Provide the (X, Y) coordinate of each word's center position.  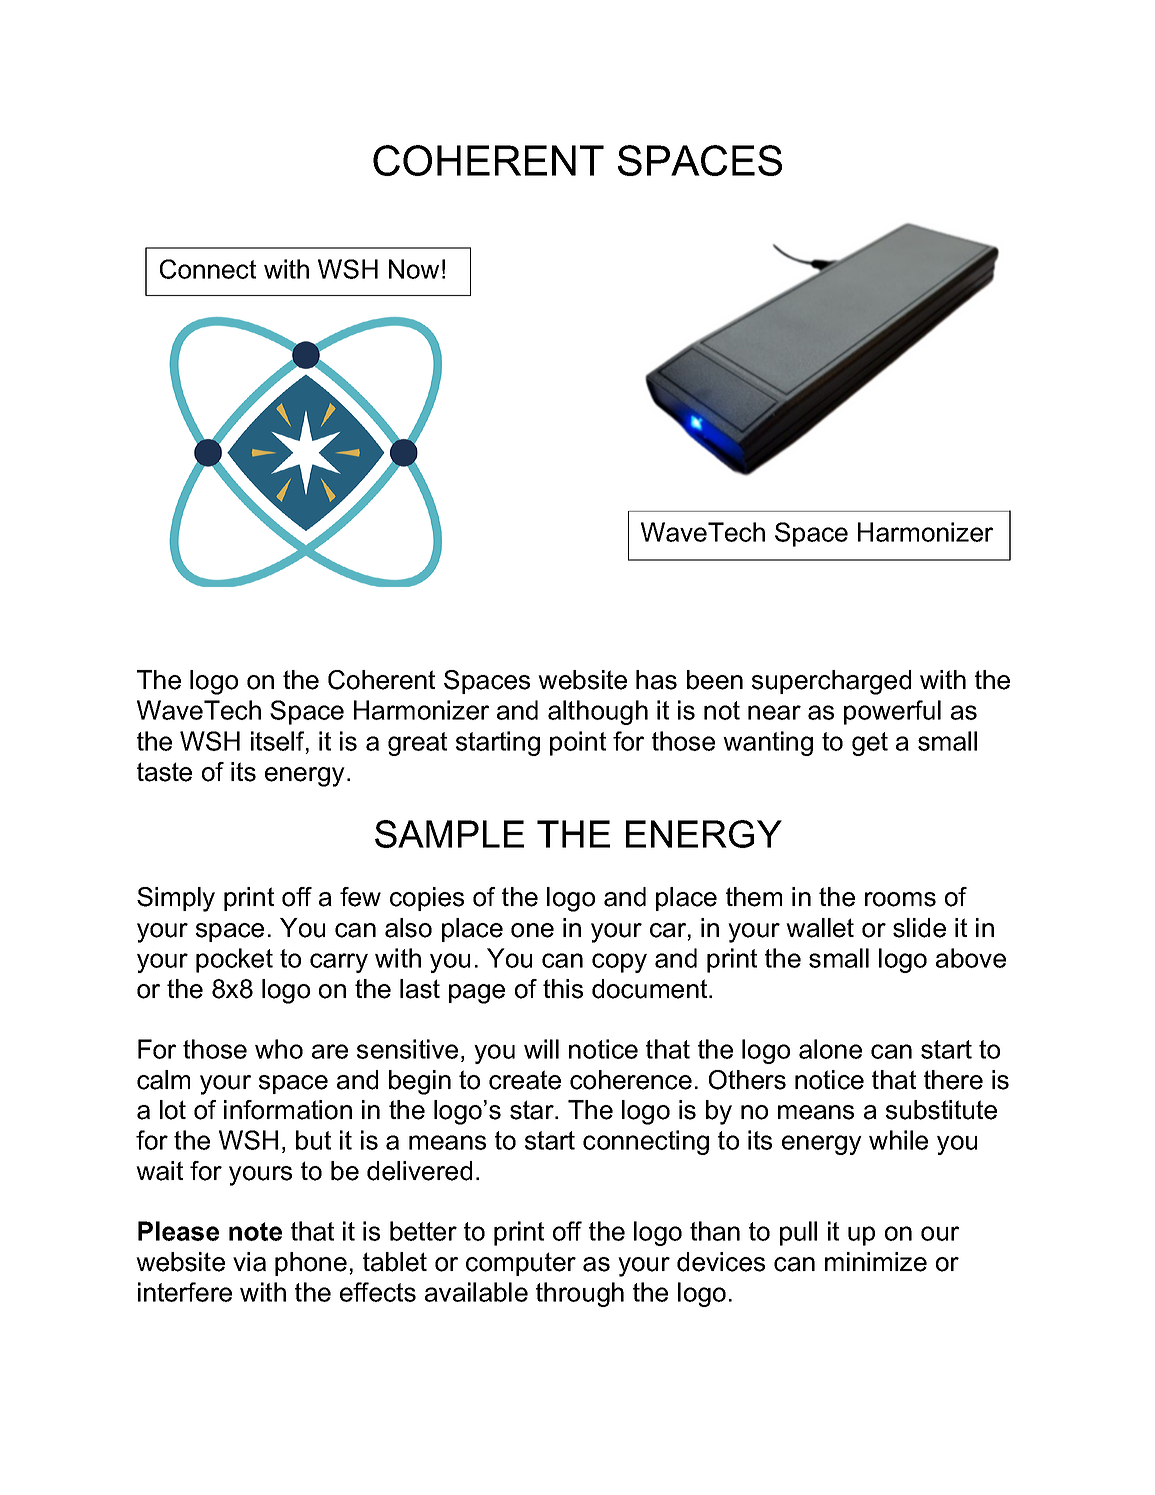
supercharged (831, 682)
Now (414, 269)
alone (830, 1049)
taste (164, 772)
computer (521, 1264)
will (541, 1049)
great (417, 744)
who (279, 1049)
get (870, 744)
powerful (892, 712)
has (656, 680)
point (578, 743)
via (249, 1262)
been (715, 680)
